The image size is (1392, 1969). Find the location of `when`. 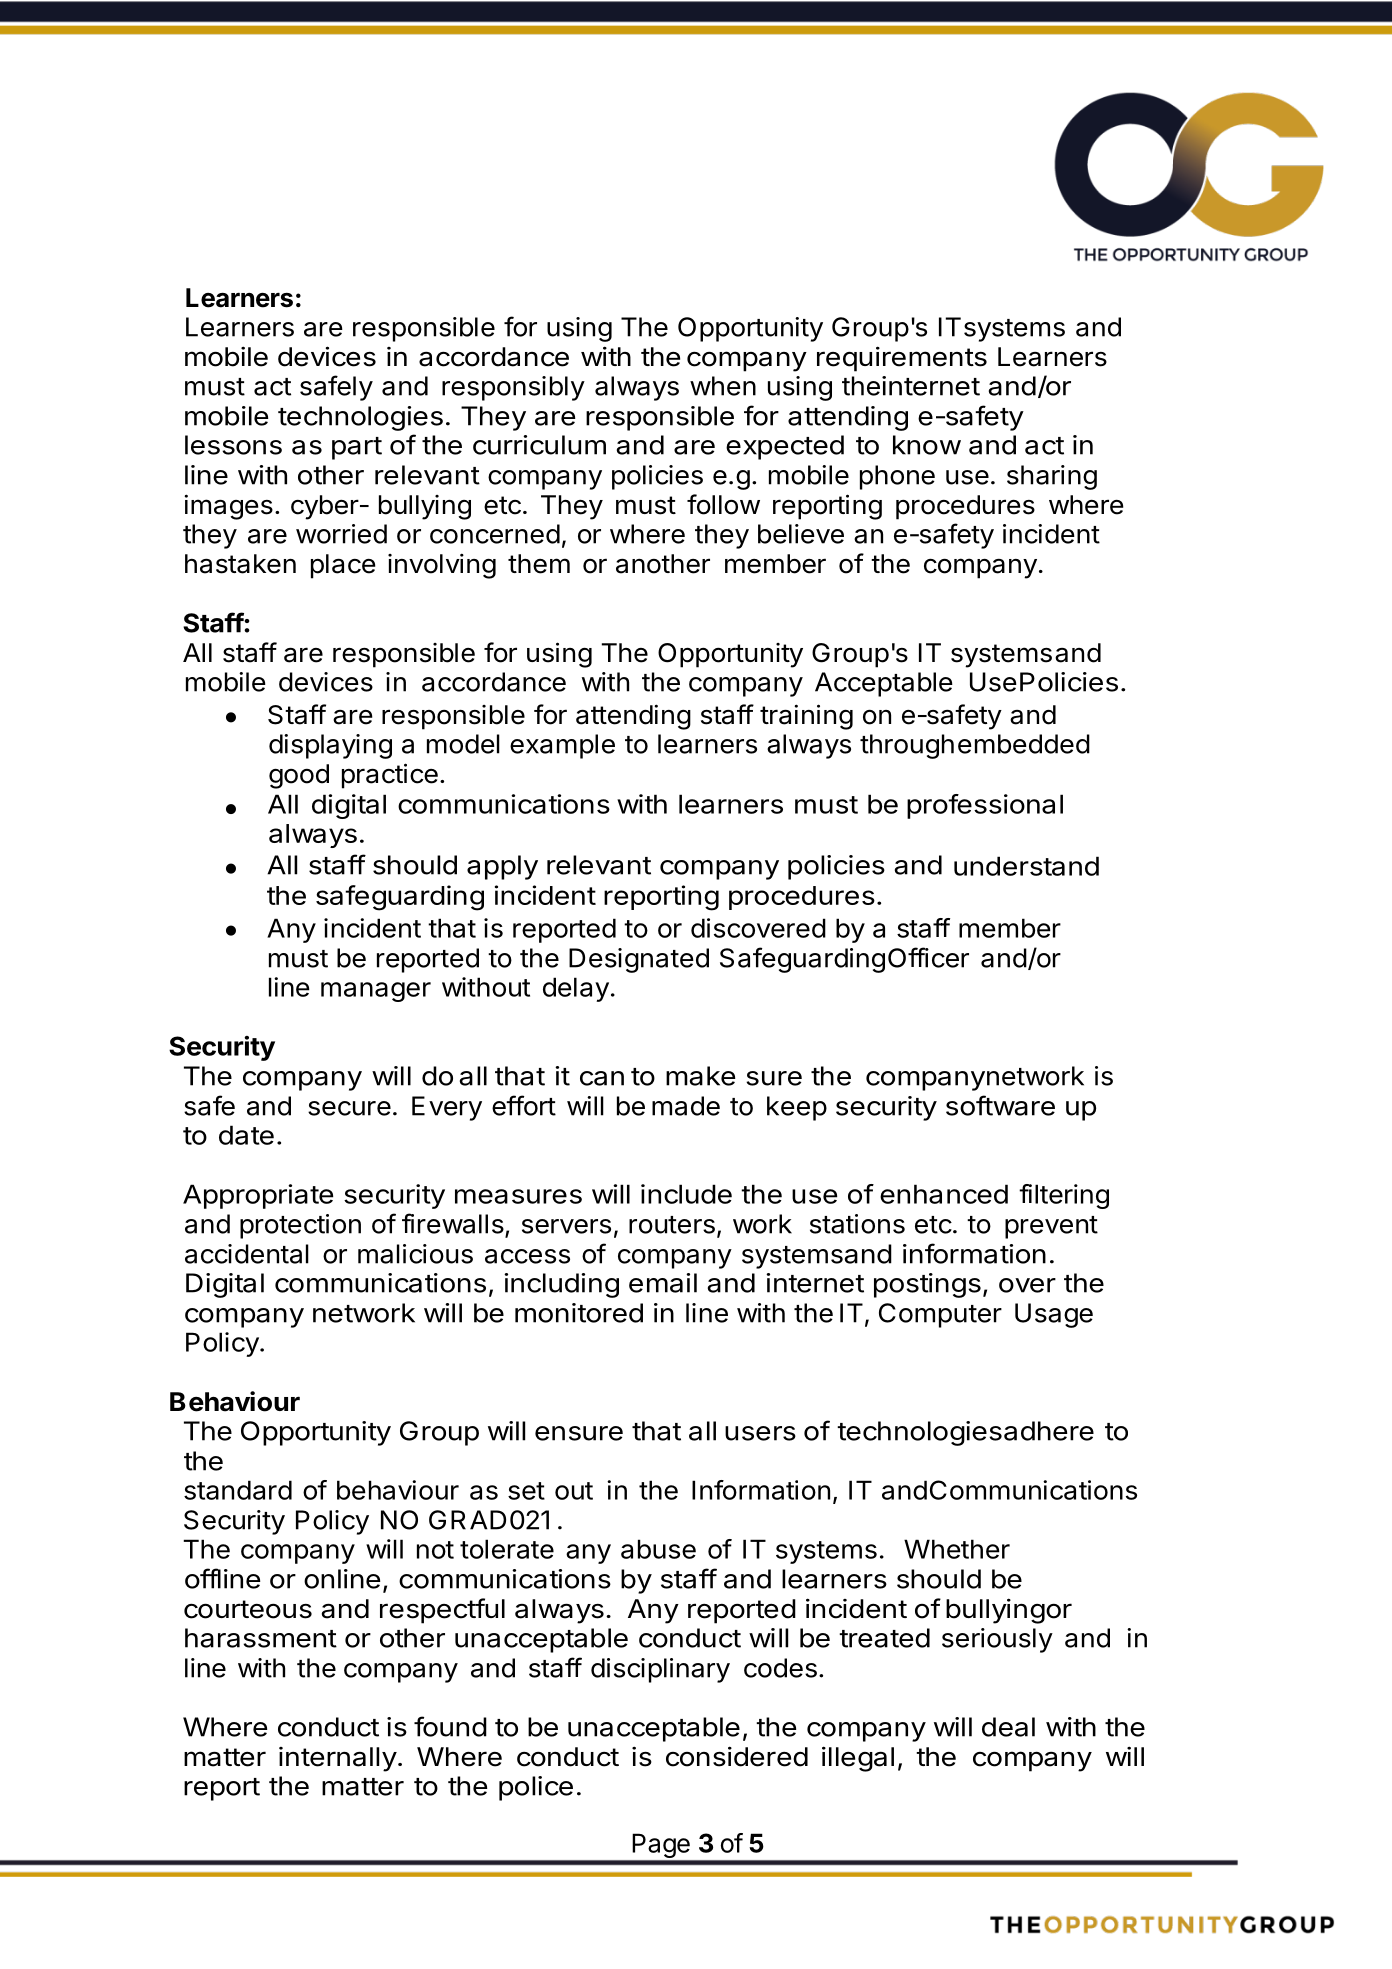

when is located at coordinates (723, 386).
